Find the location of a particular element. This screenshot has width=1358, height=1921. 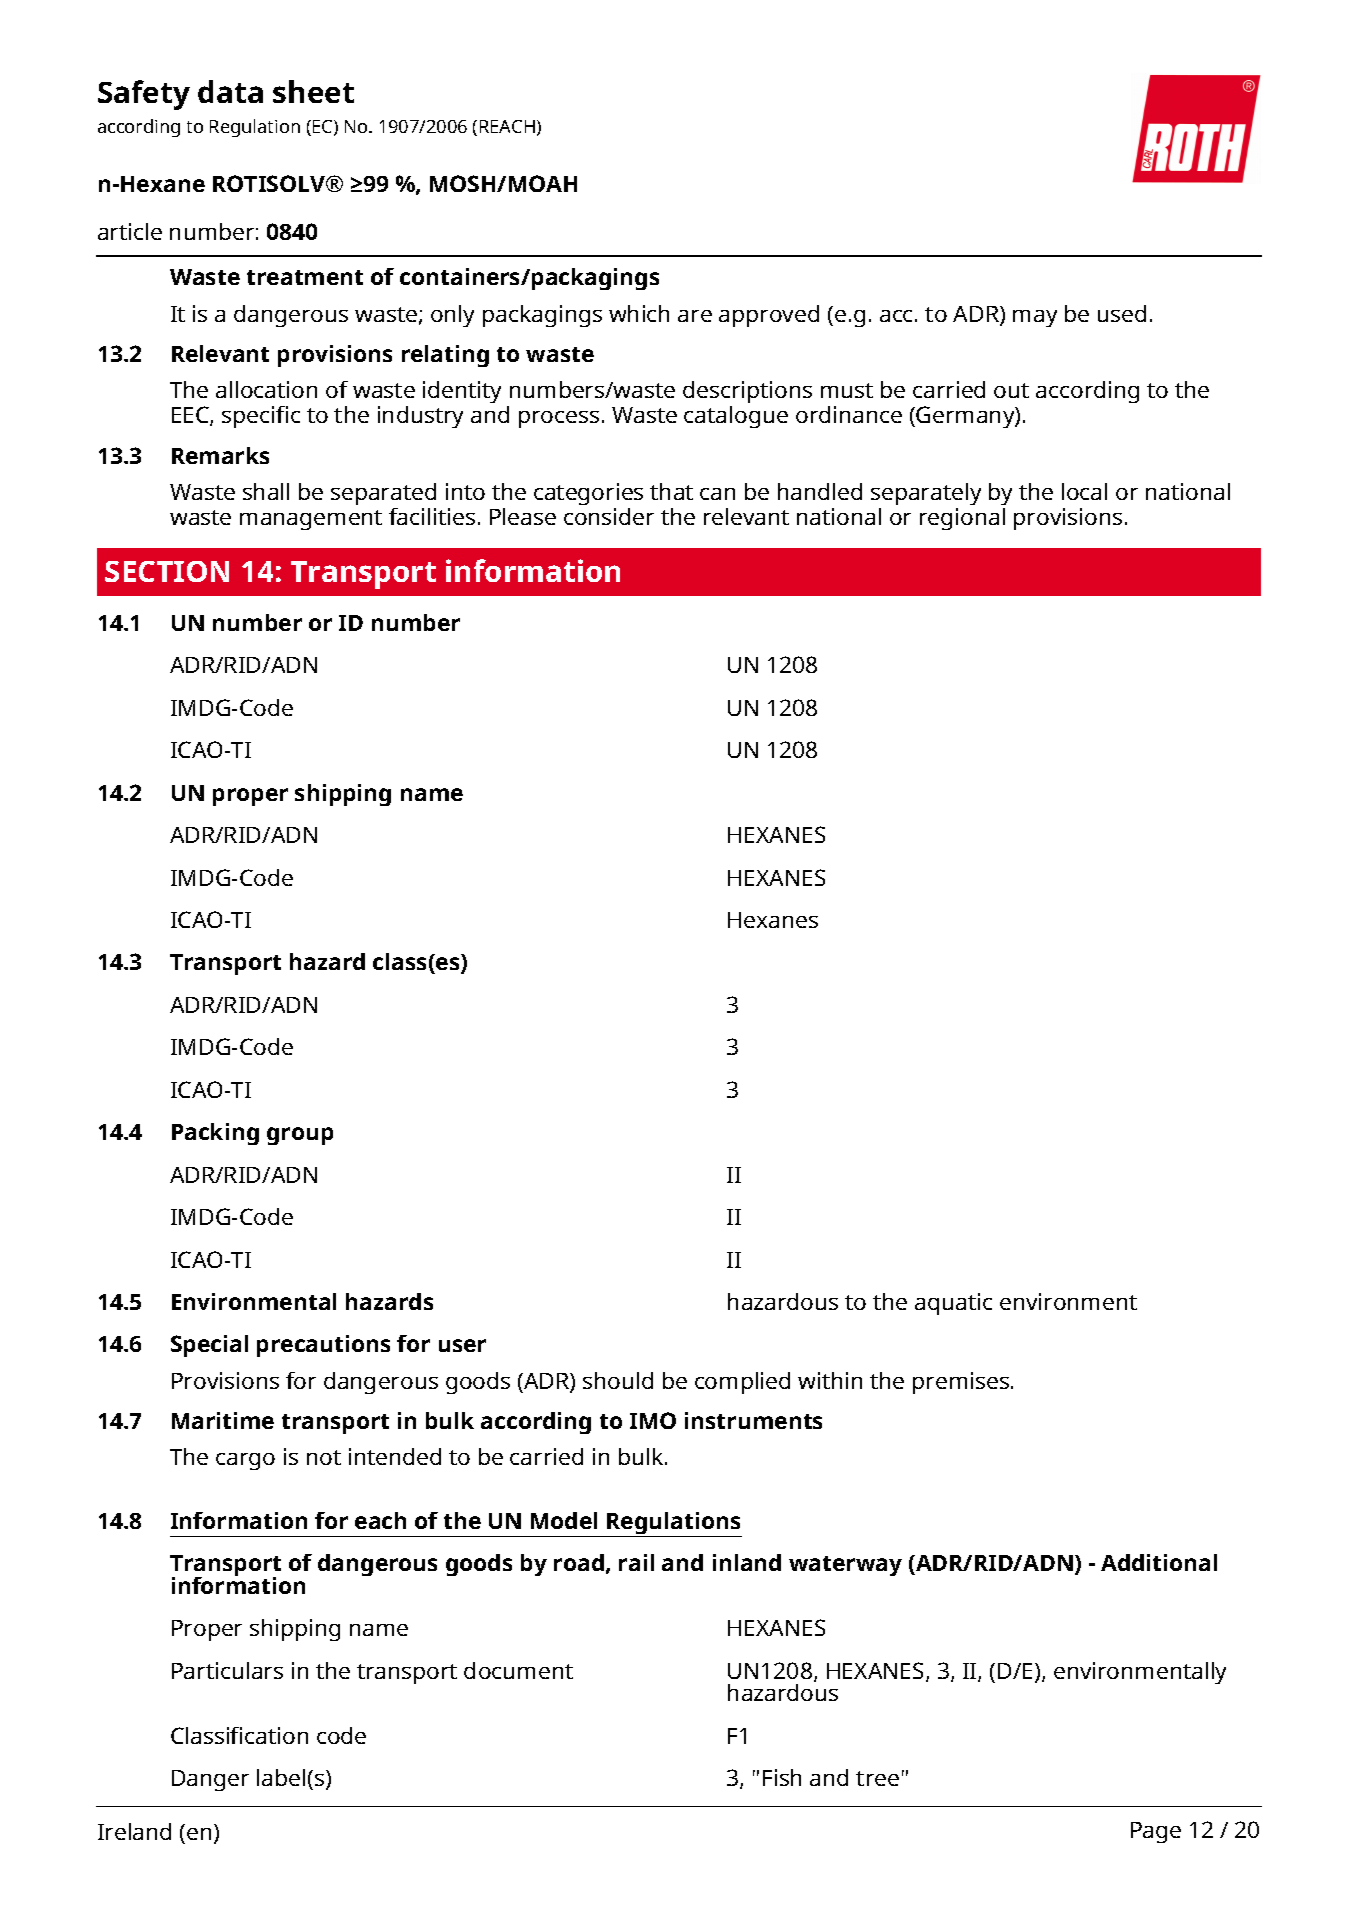

Particulars is located at coordinates (227, 1670).
